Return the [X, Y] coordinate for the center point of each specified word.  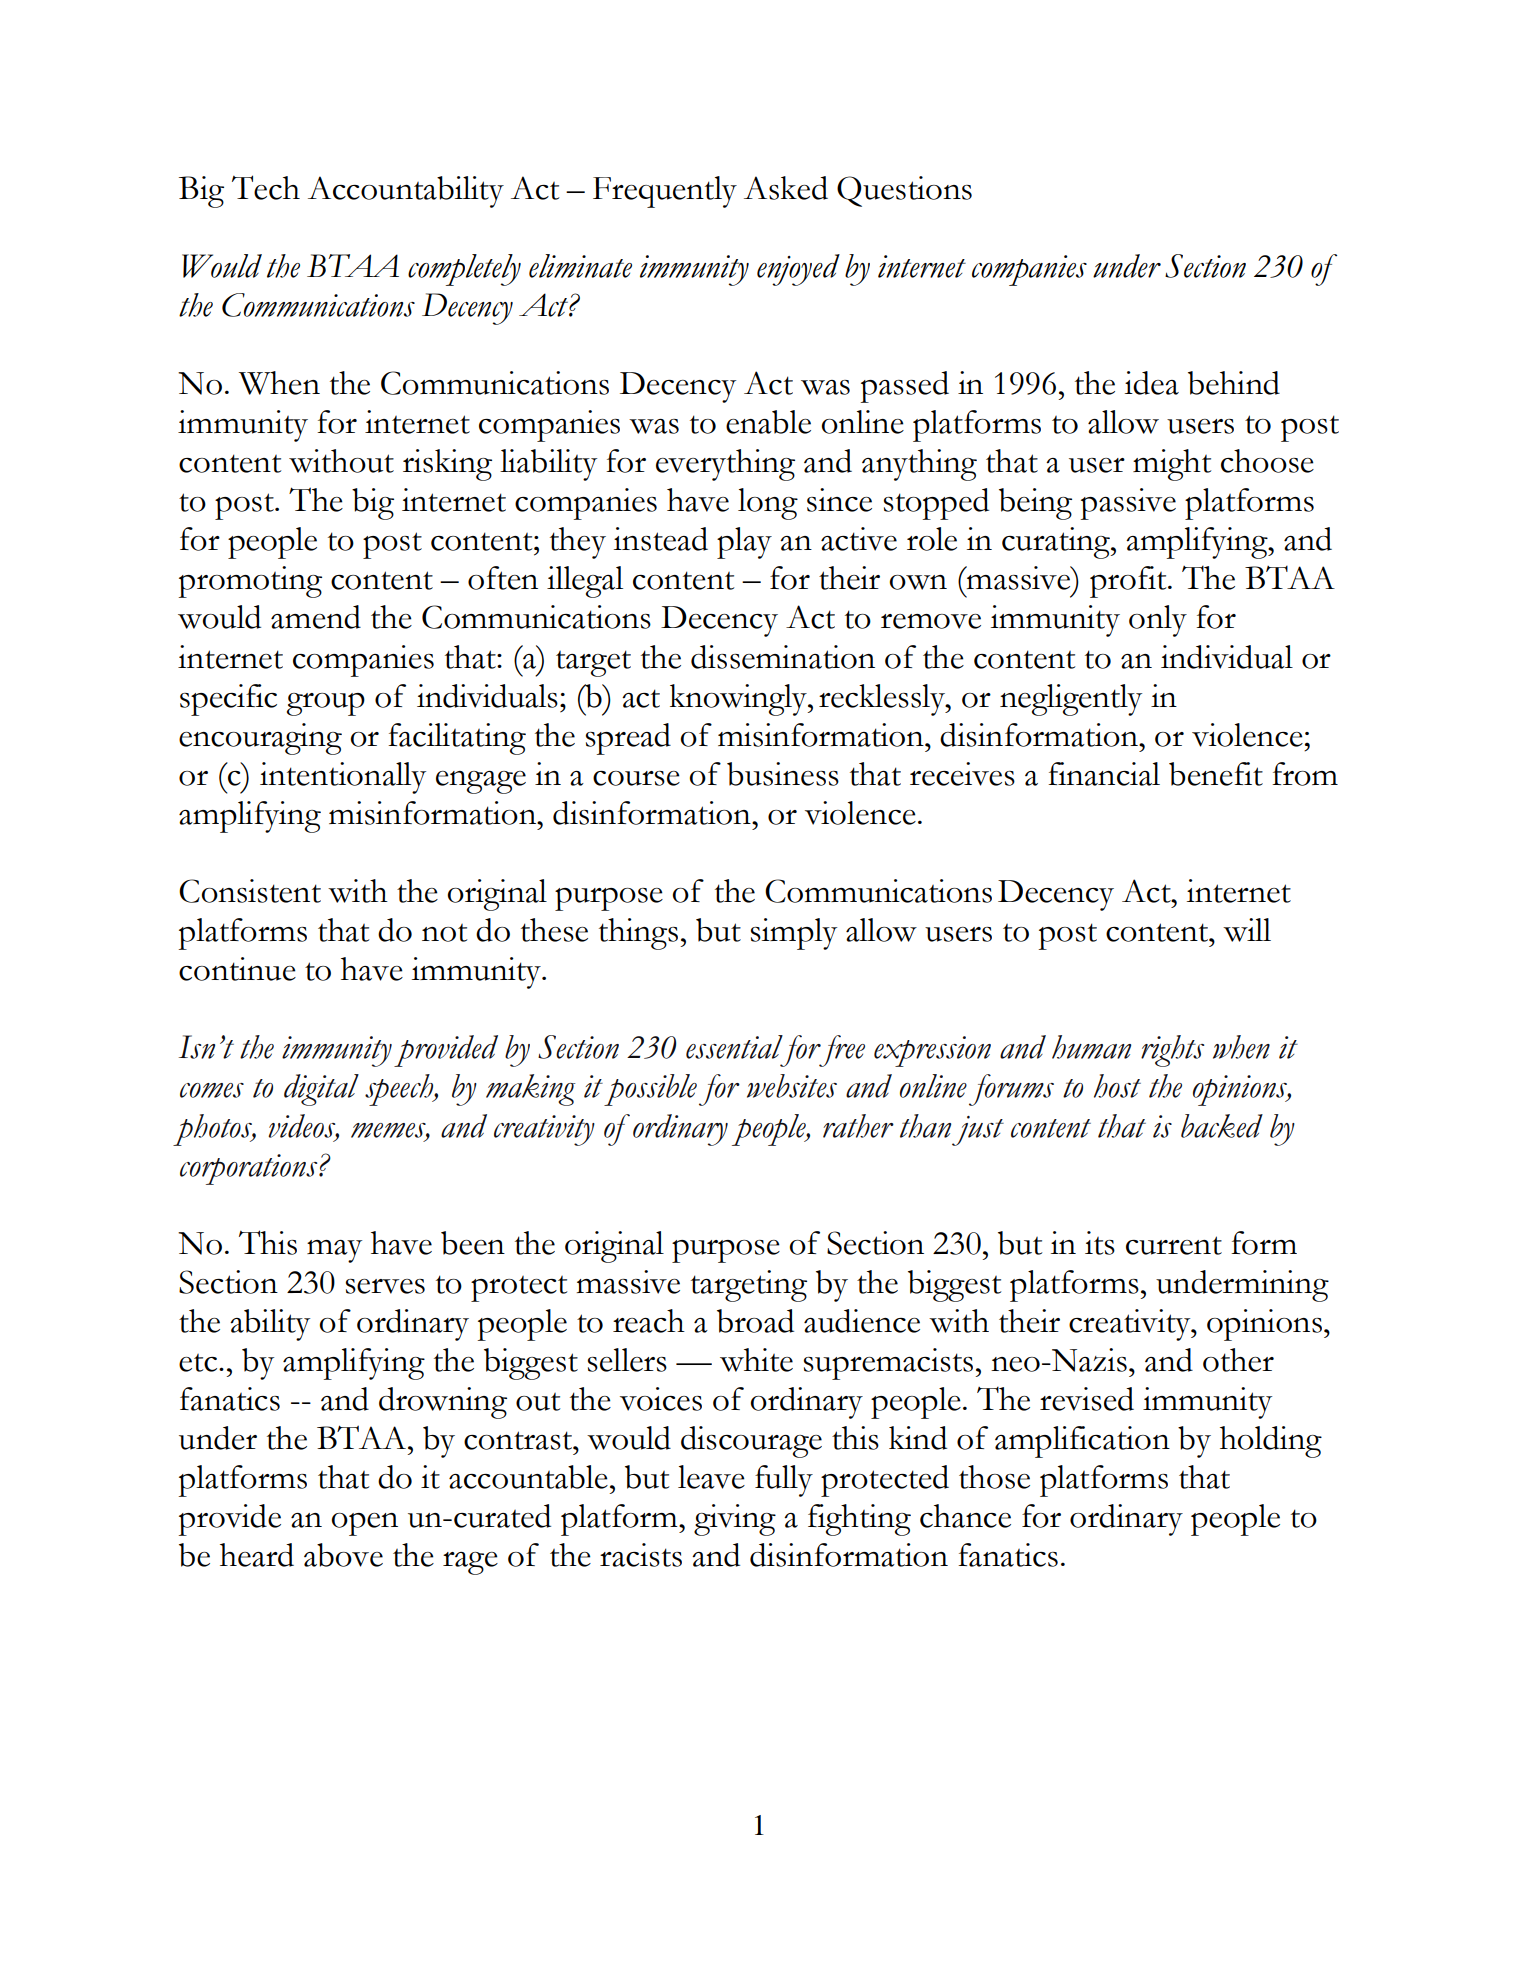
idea [1152, 383]
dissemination [783, 657]
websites [792, 1086]
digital [321, 1090]
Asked [786, 188]
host [1117, 1086]
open [364, 1524]
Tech [266, 187]
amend [316, 617]
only [1158, 621]
